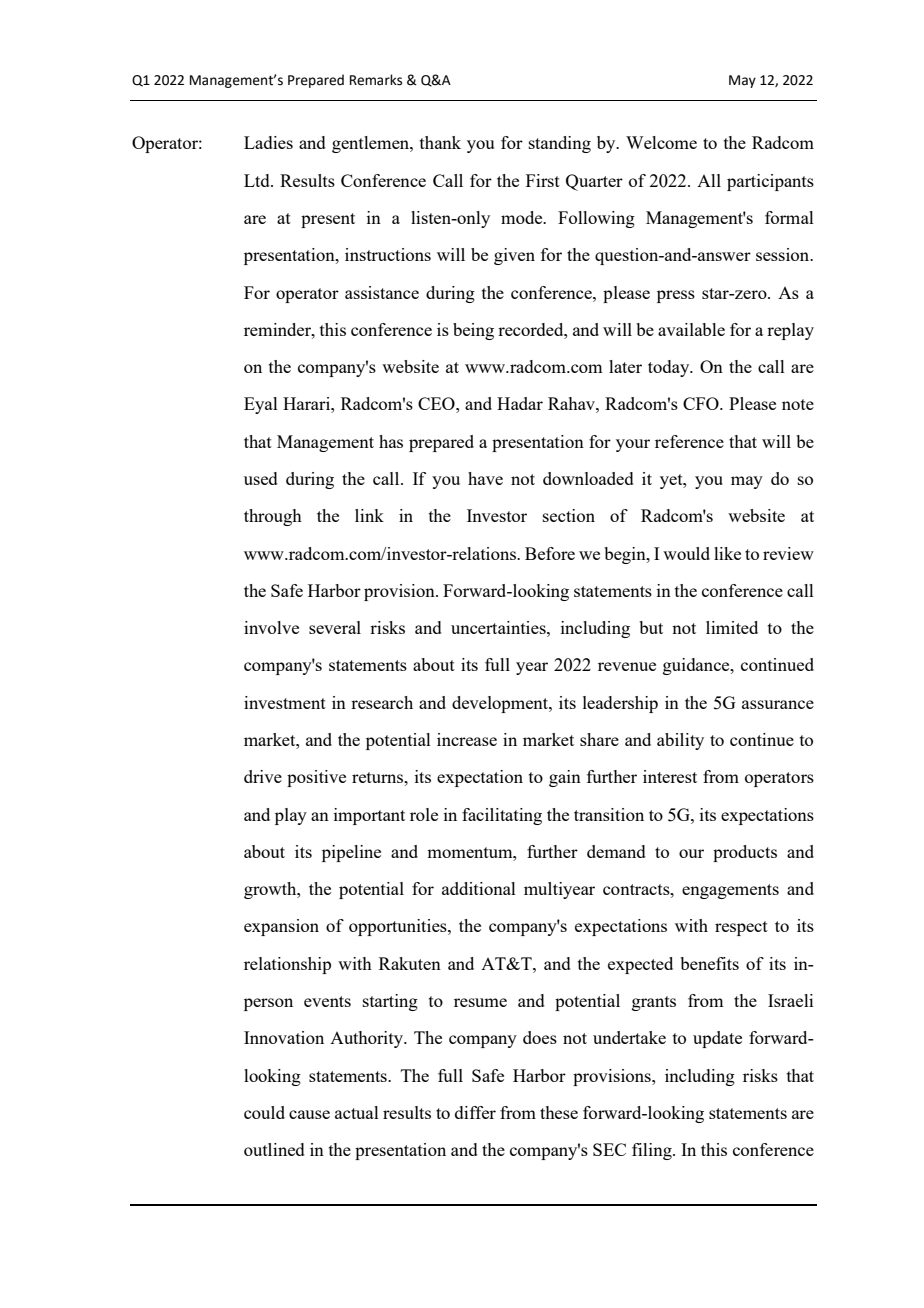  I want to click on positive, so click(316, 778).
